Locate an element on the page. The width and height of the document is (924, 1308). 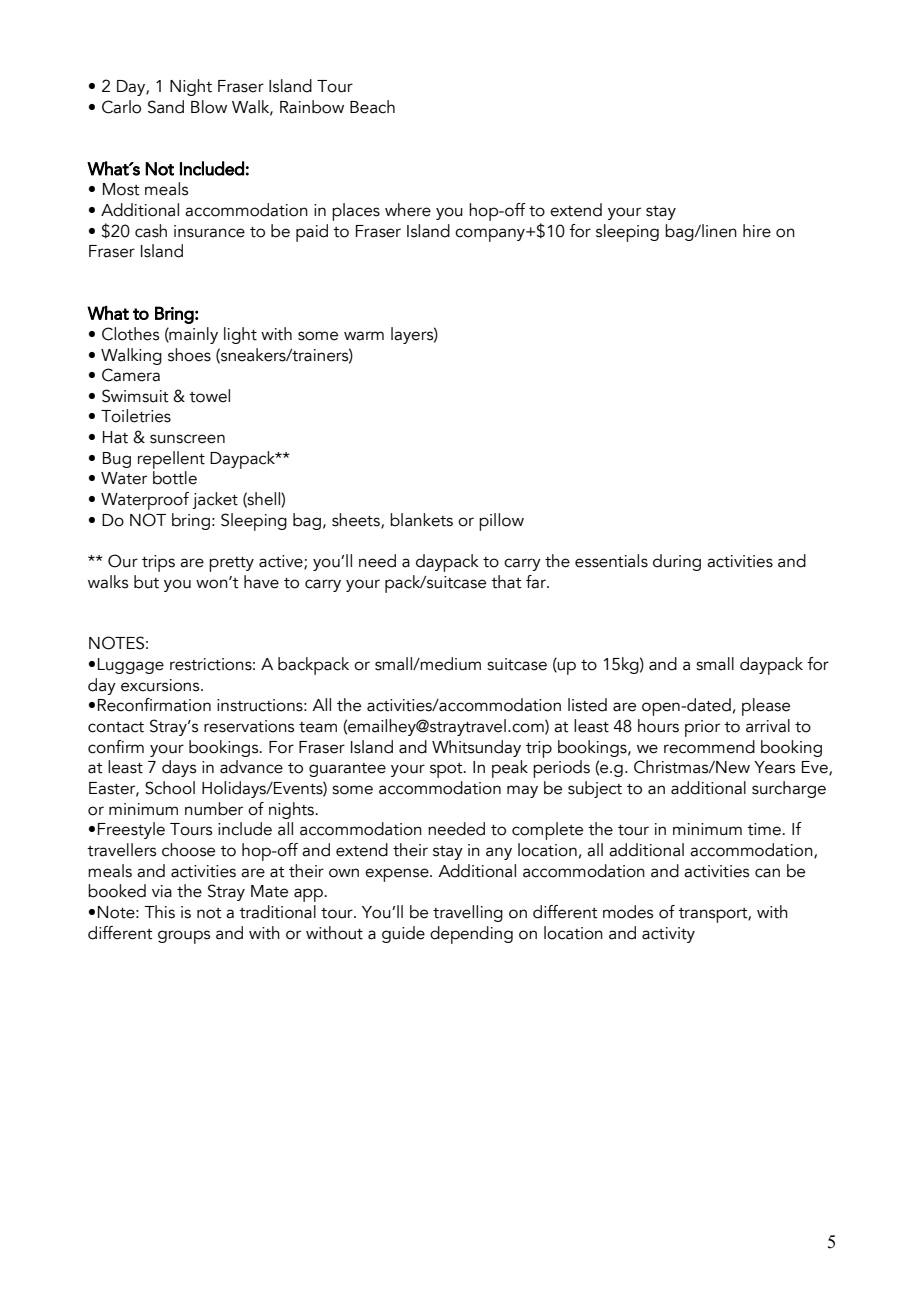
activity is located at coordinates (668, 935).
